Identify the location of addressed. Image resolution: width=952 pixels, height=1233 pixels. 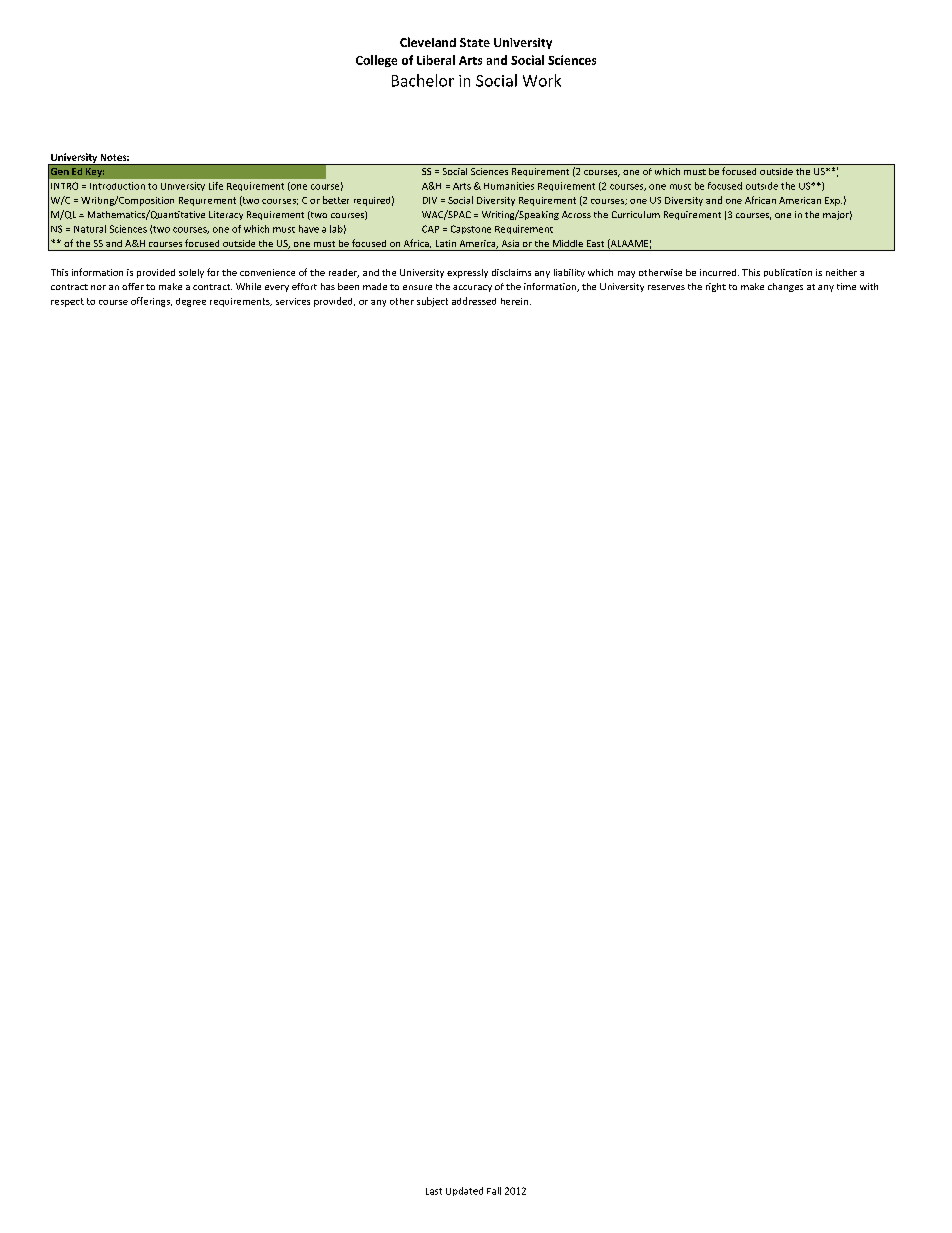
(474, 301).
